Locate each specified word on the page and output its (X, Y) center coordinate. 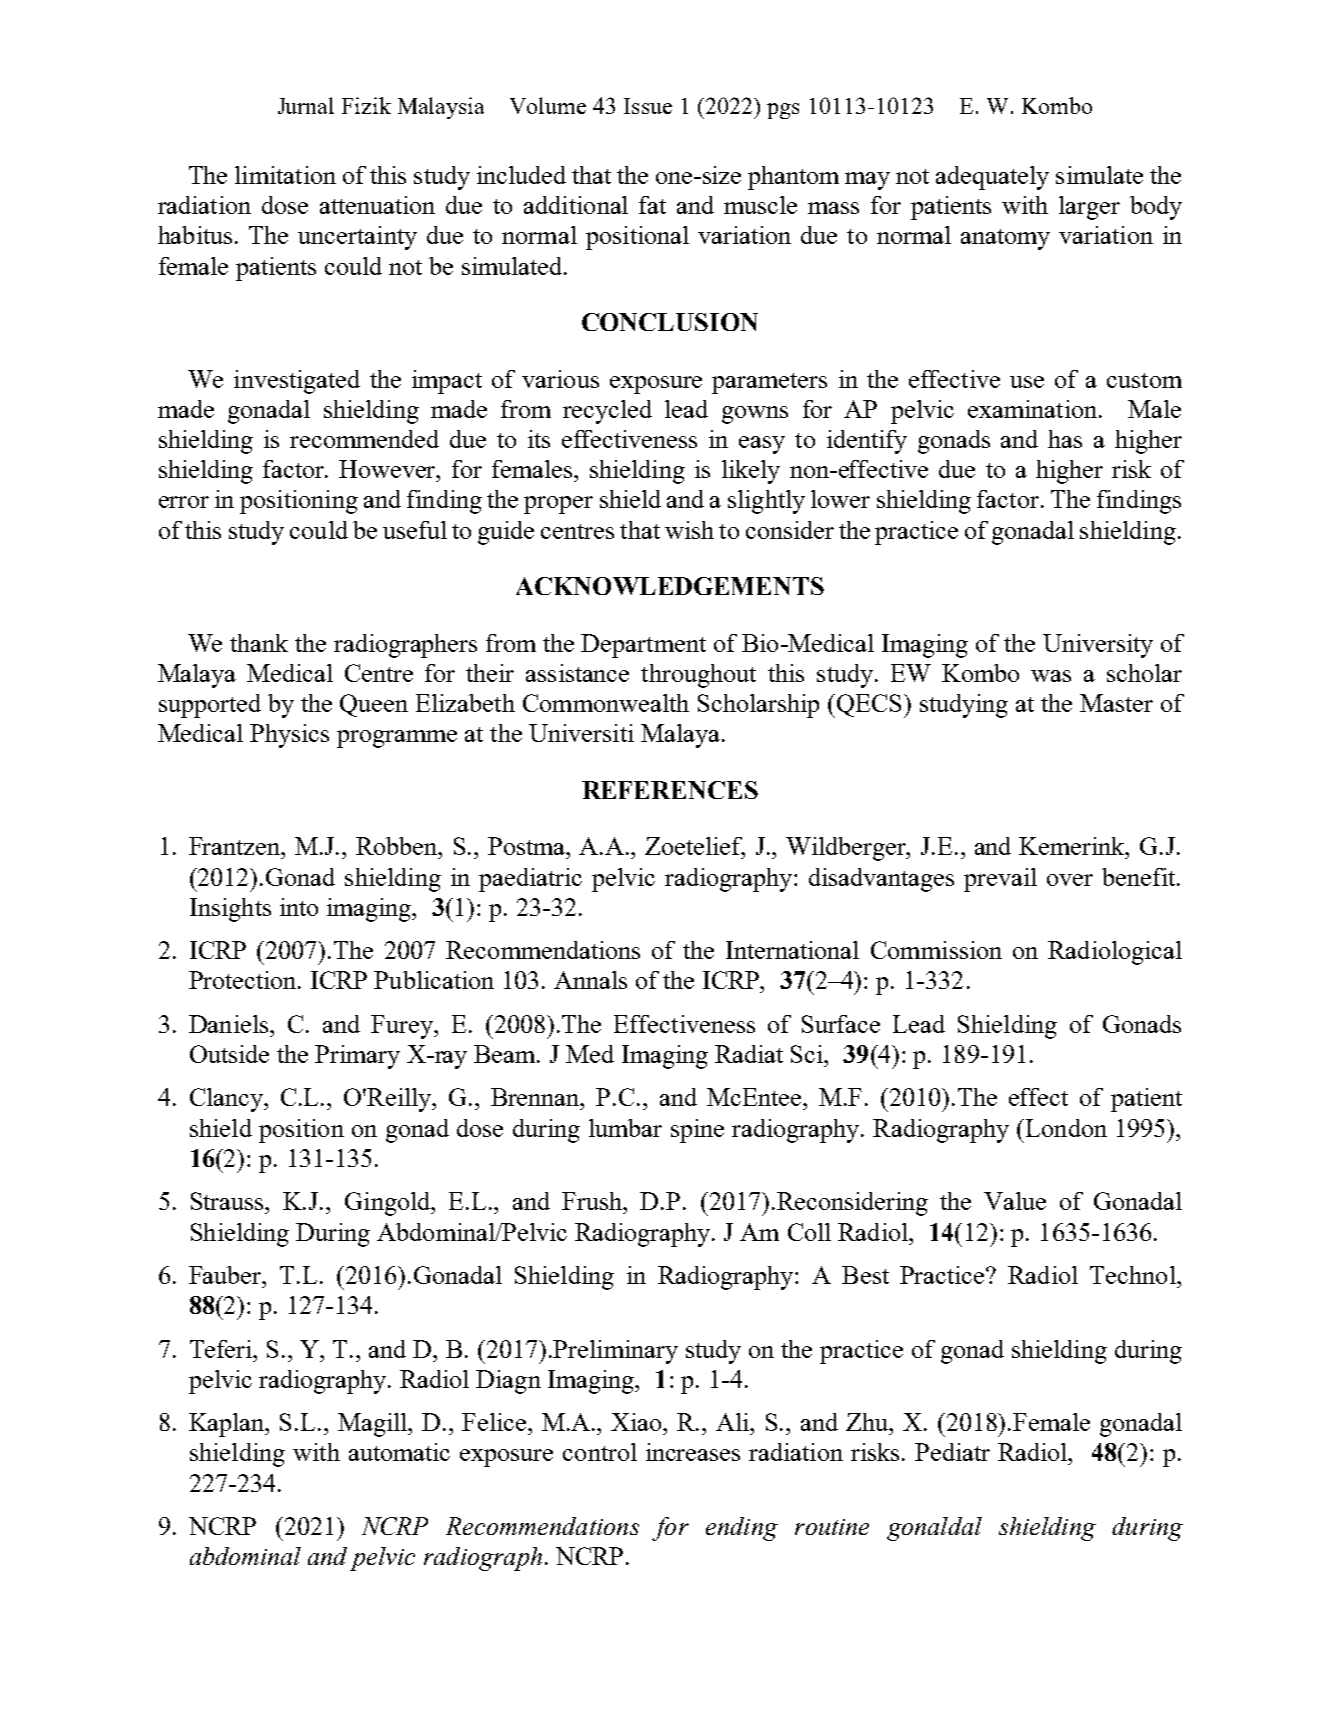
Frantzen (236, 846)
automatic (399, 1452)
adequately (992, 178)
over (1070, 880)
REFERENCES (670, 790)
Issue (648, 106)
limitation (285, 175)
